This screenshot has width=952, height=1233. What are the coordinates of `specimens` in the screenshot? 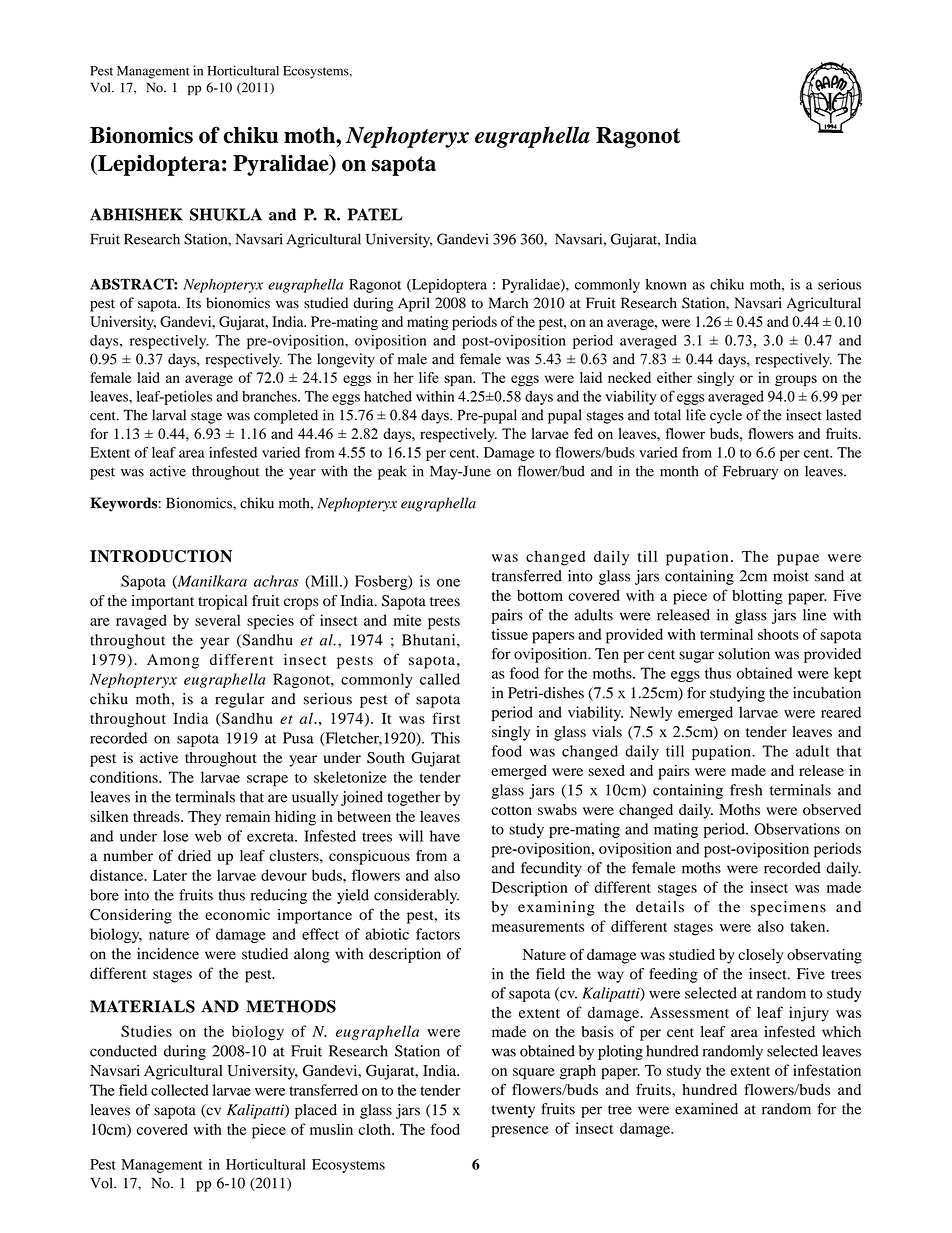 It's located at (788, 908).
